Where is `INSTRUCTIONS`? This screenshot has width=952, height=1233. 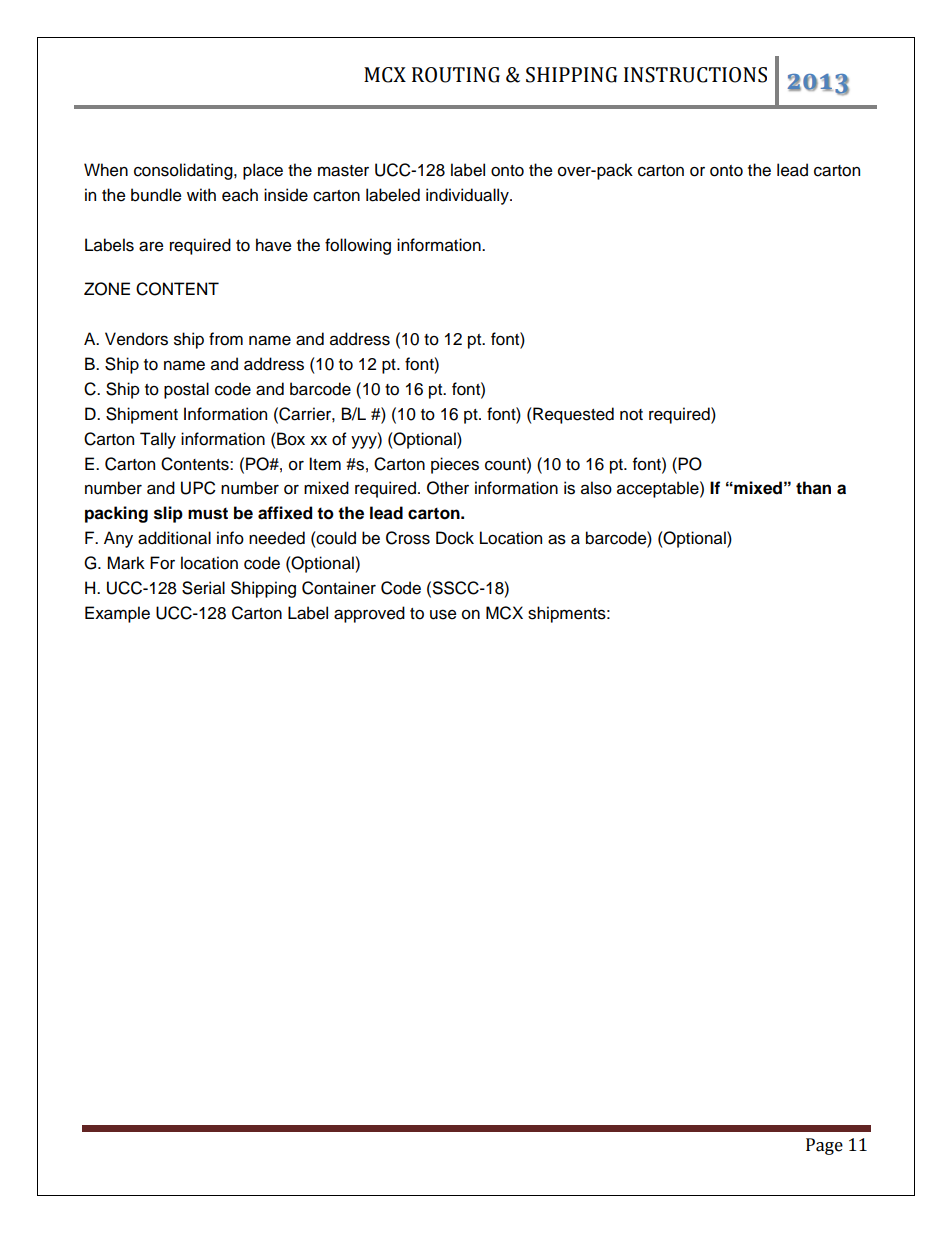
INSTRUCTIONS is located at coordinates (695, 75).
